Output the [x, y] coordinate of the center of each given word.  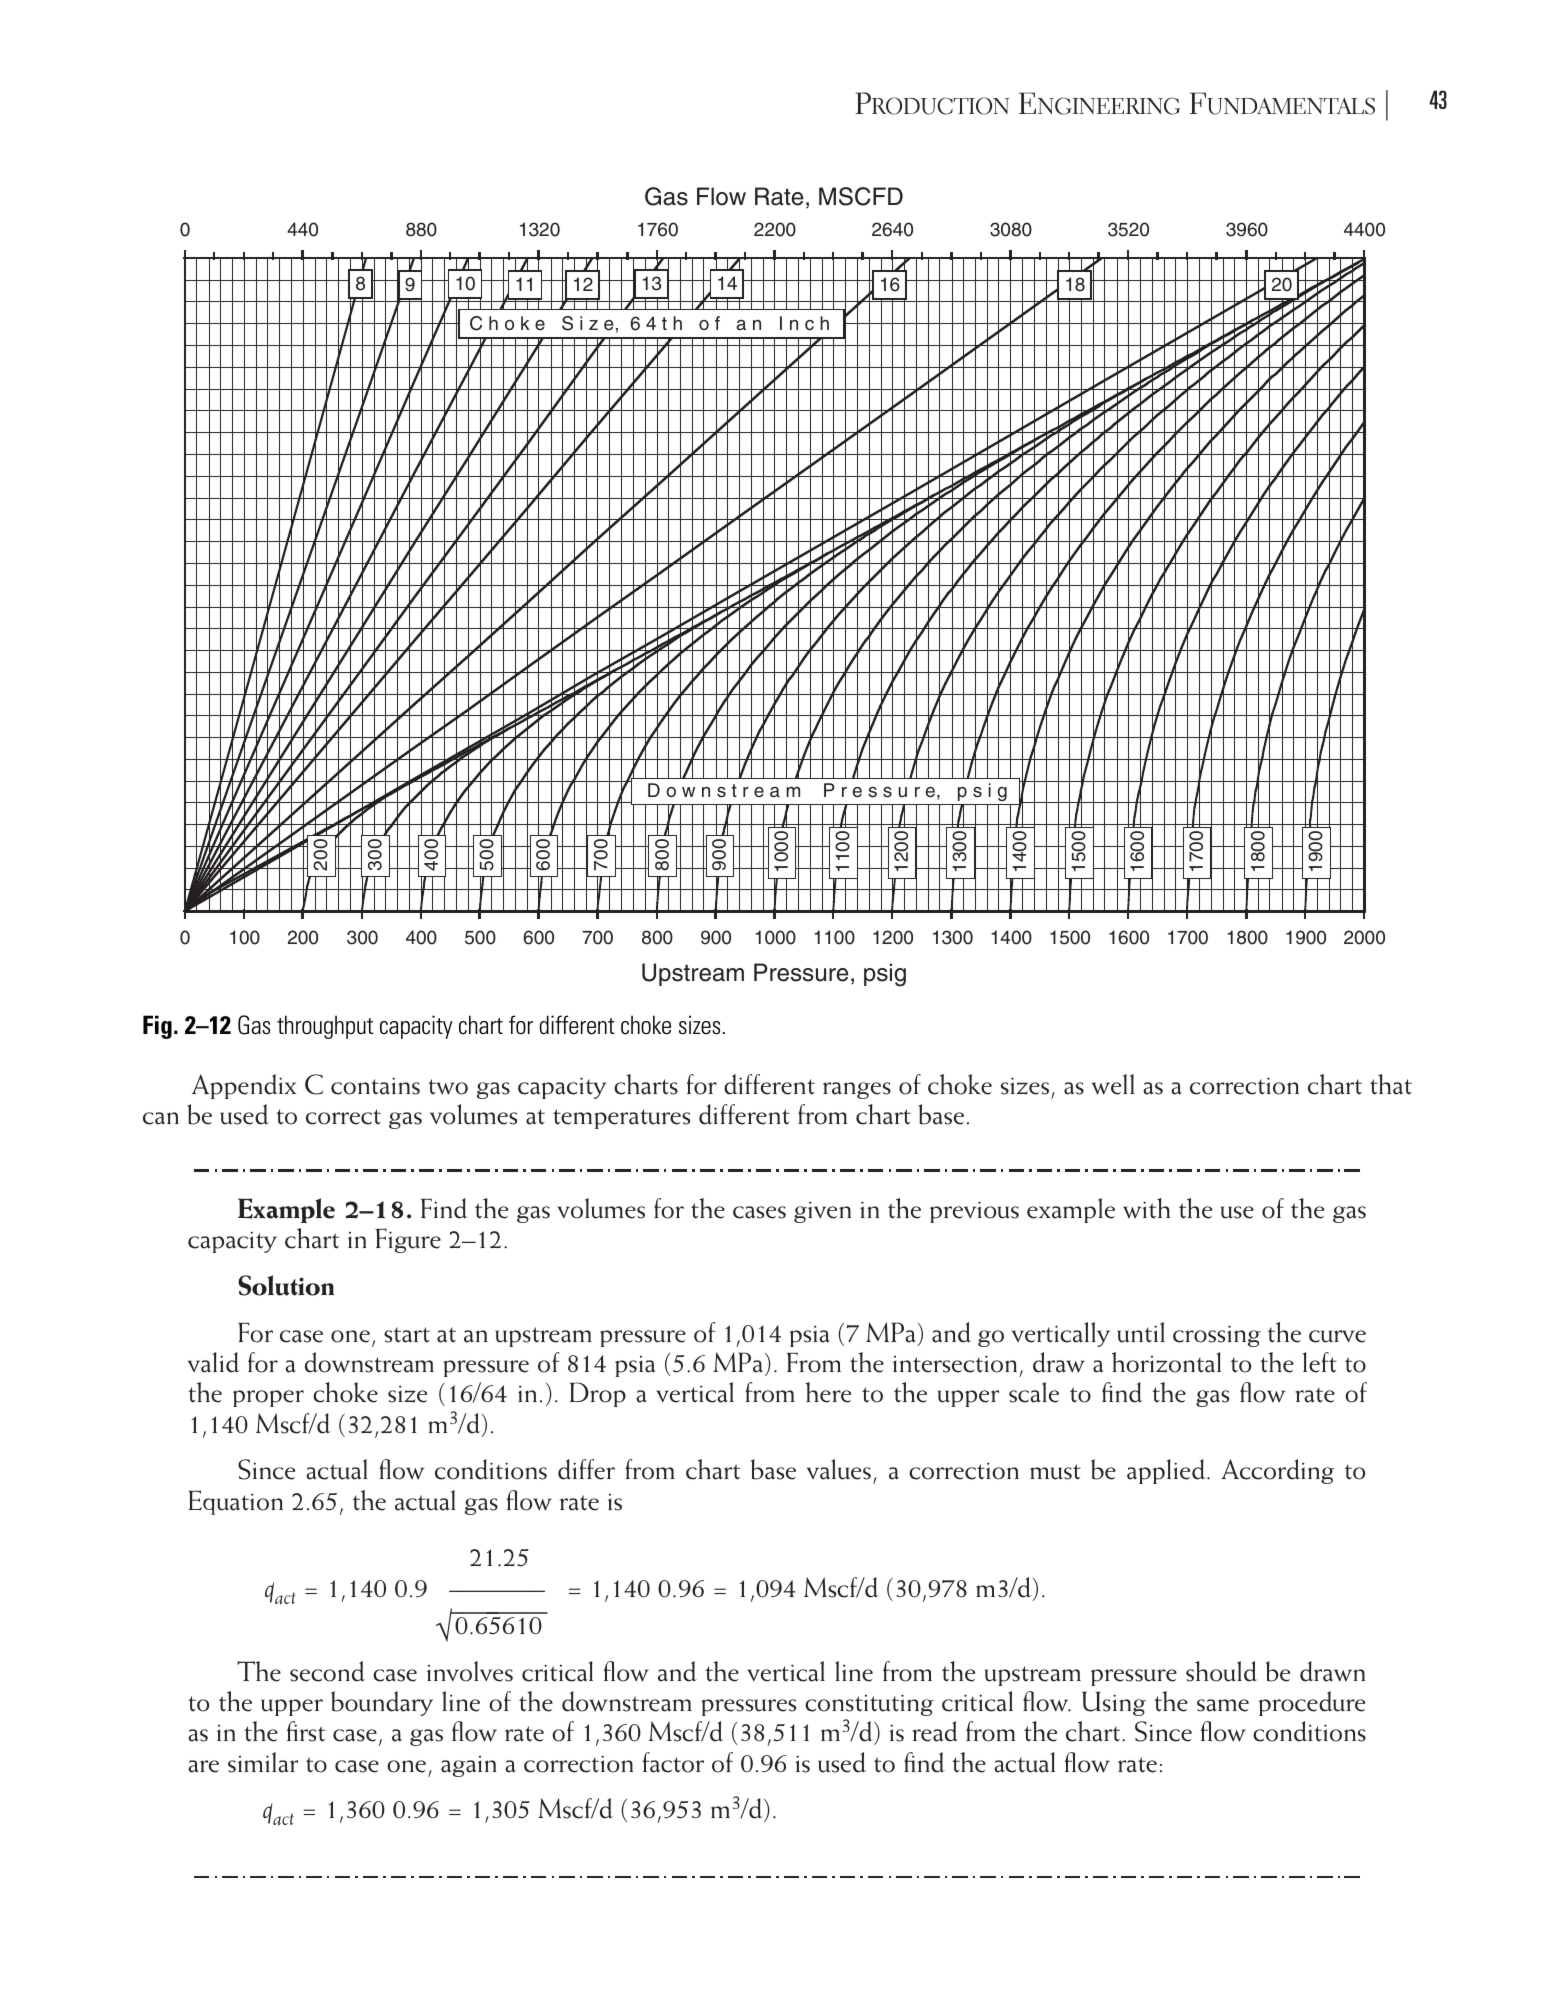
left [1320, 1362]
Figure [408, 1240]
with [1146, 1208]
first [306, 1731]
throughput [325, 1027]
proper [268, 1398]
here [828, 1392]
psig [885, 975]
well [1113, 1084]
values [839, 1469]
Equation [235, 1502]
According [1277, 1471]
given [822, 1212]
